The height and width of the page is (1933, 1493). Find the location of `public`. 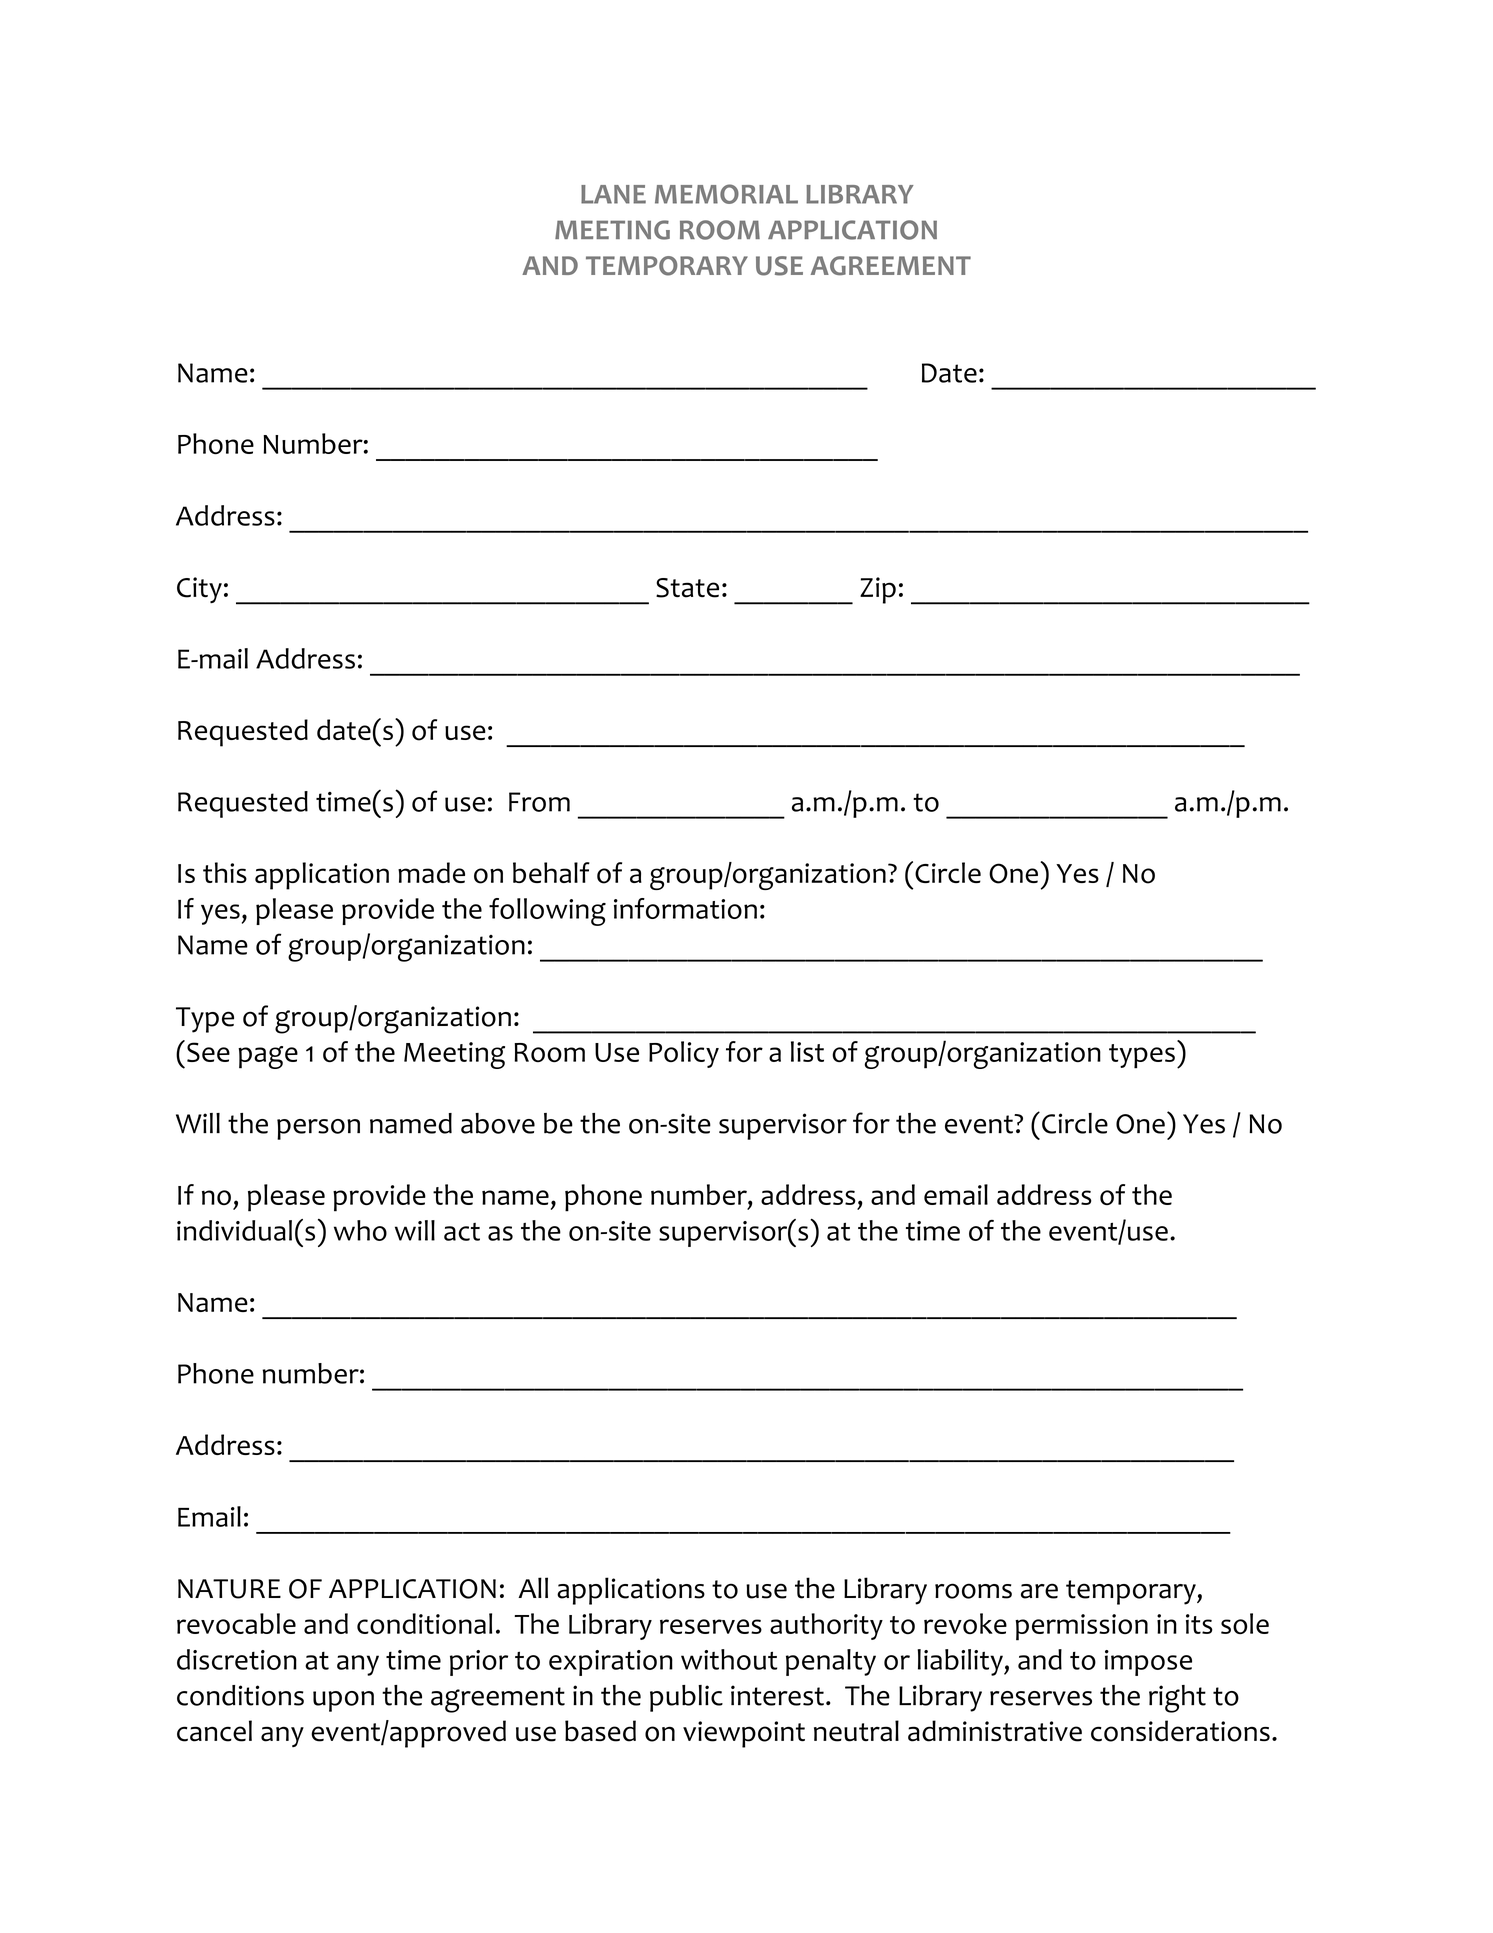

public is located at coordinates (686, 1698).
